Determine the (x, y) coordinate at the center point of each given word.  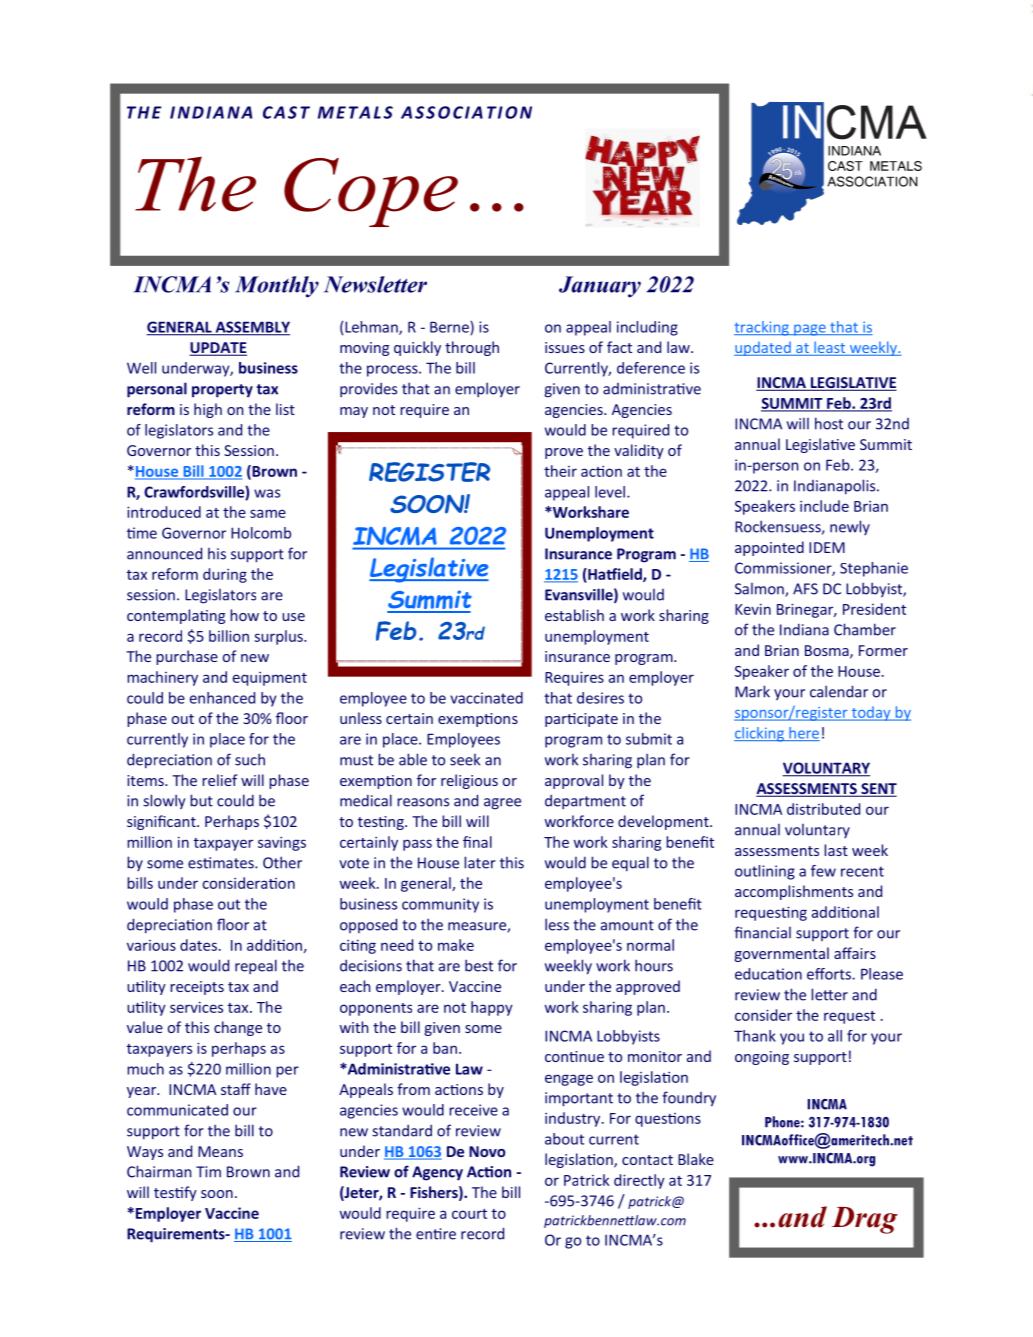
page (810, 330)
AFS (805, 589)
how (244, 615)
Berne (450, 328)
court (469, 1214)
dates (198, 945)
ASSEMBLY (251, 328)
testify (175, 1193)
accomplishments (794, 892)
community (440, 905)
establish (574, 615)
